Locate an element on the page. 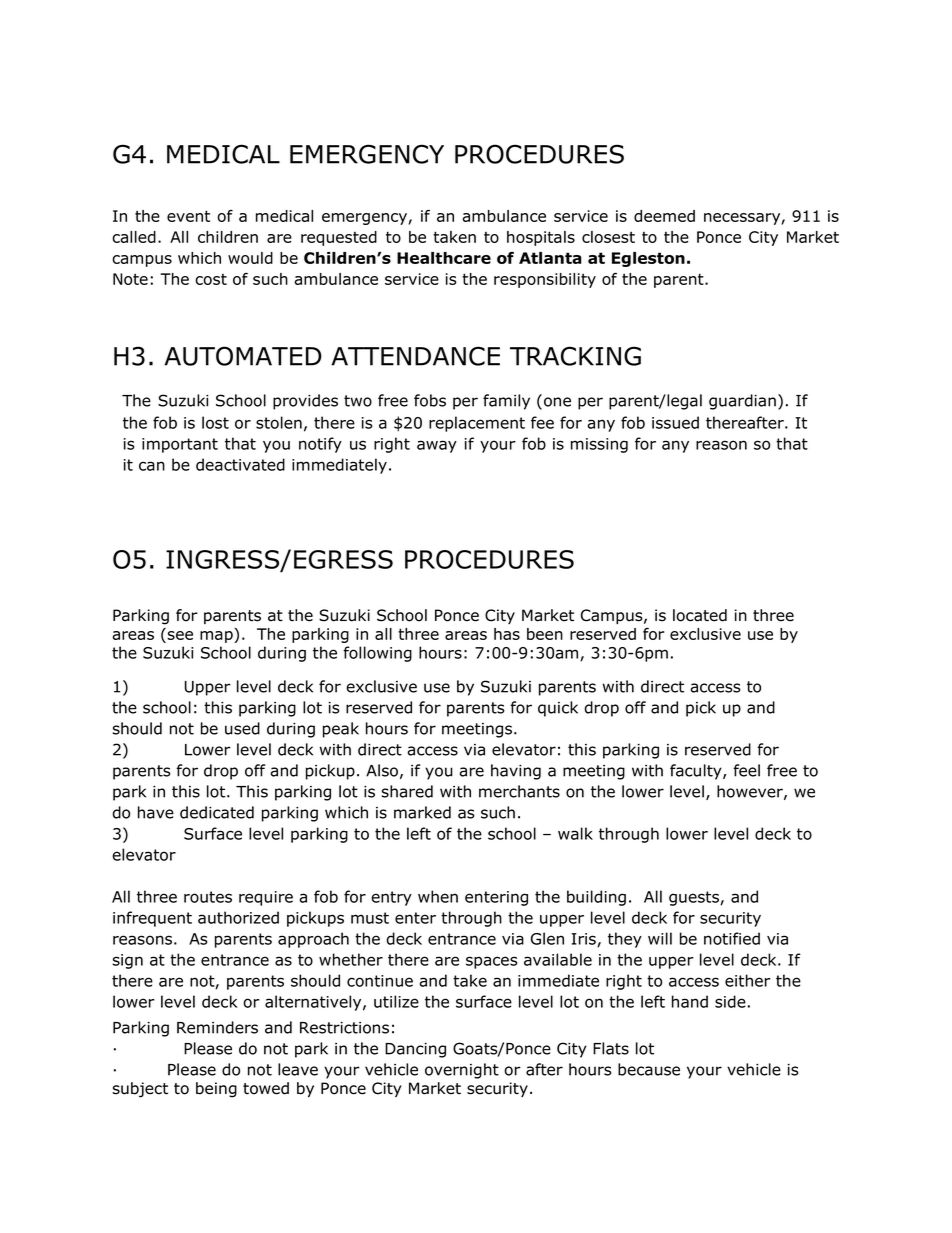 This document has width=952, height=1233. deemed is located at coordinates (664, 216).
